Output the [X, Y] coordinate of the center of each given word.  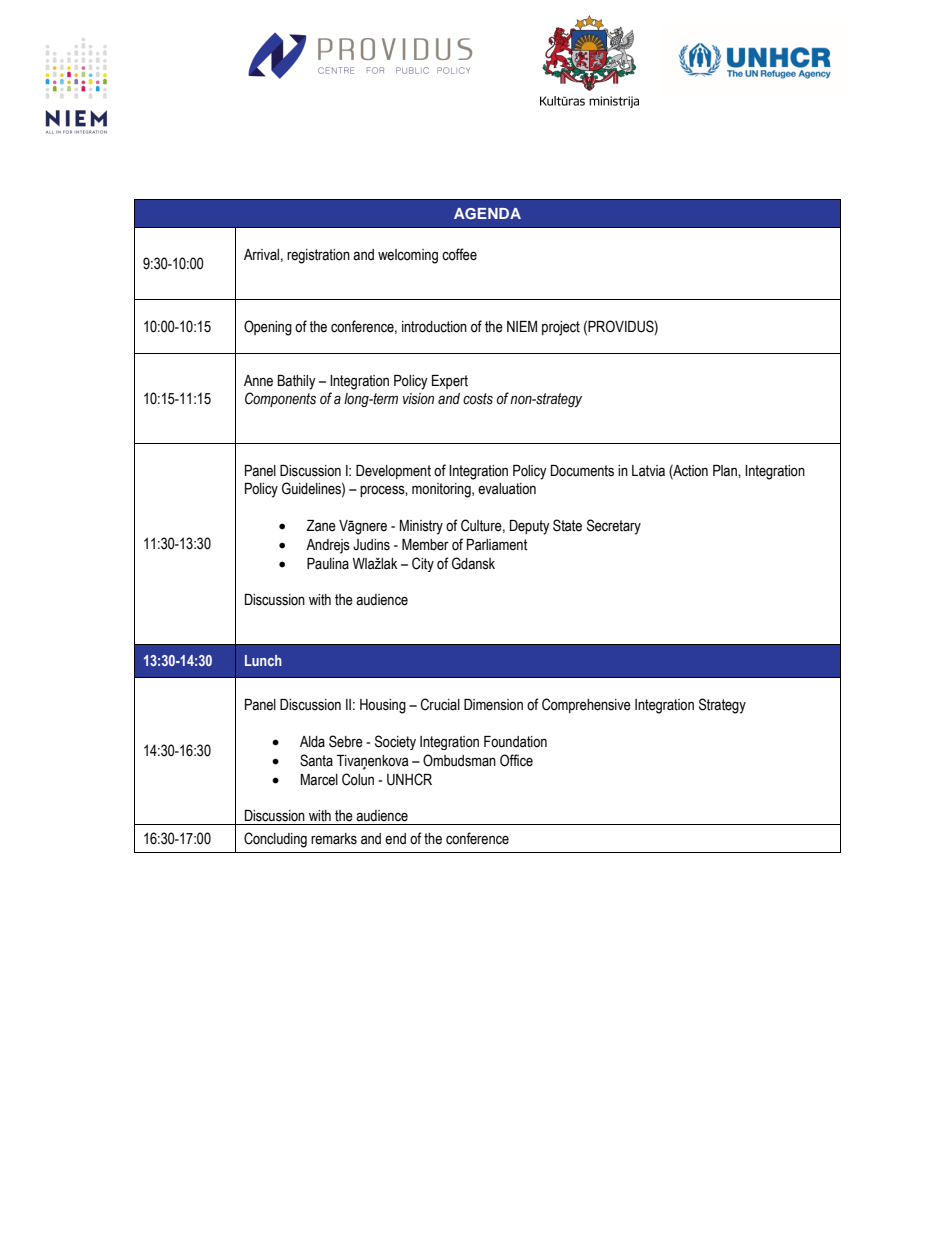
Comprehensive [586, 705]
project [561, 328]
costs [478, 399]
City [423, 564]
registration [318, 256]
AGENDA [487, 213]
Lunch [263, 660]
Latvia [648, 471]
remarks [334, 839]
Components [280, 399]
